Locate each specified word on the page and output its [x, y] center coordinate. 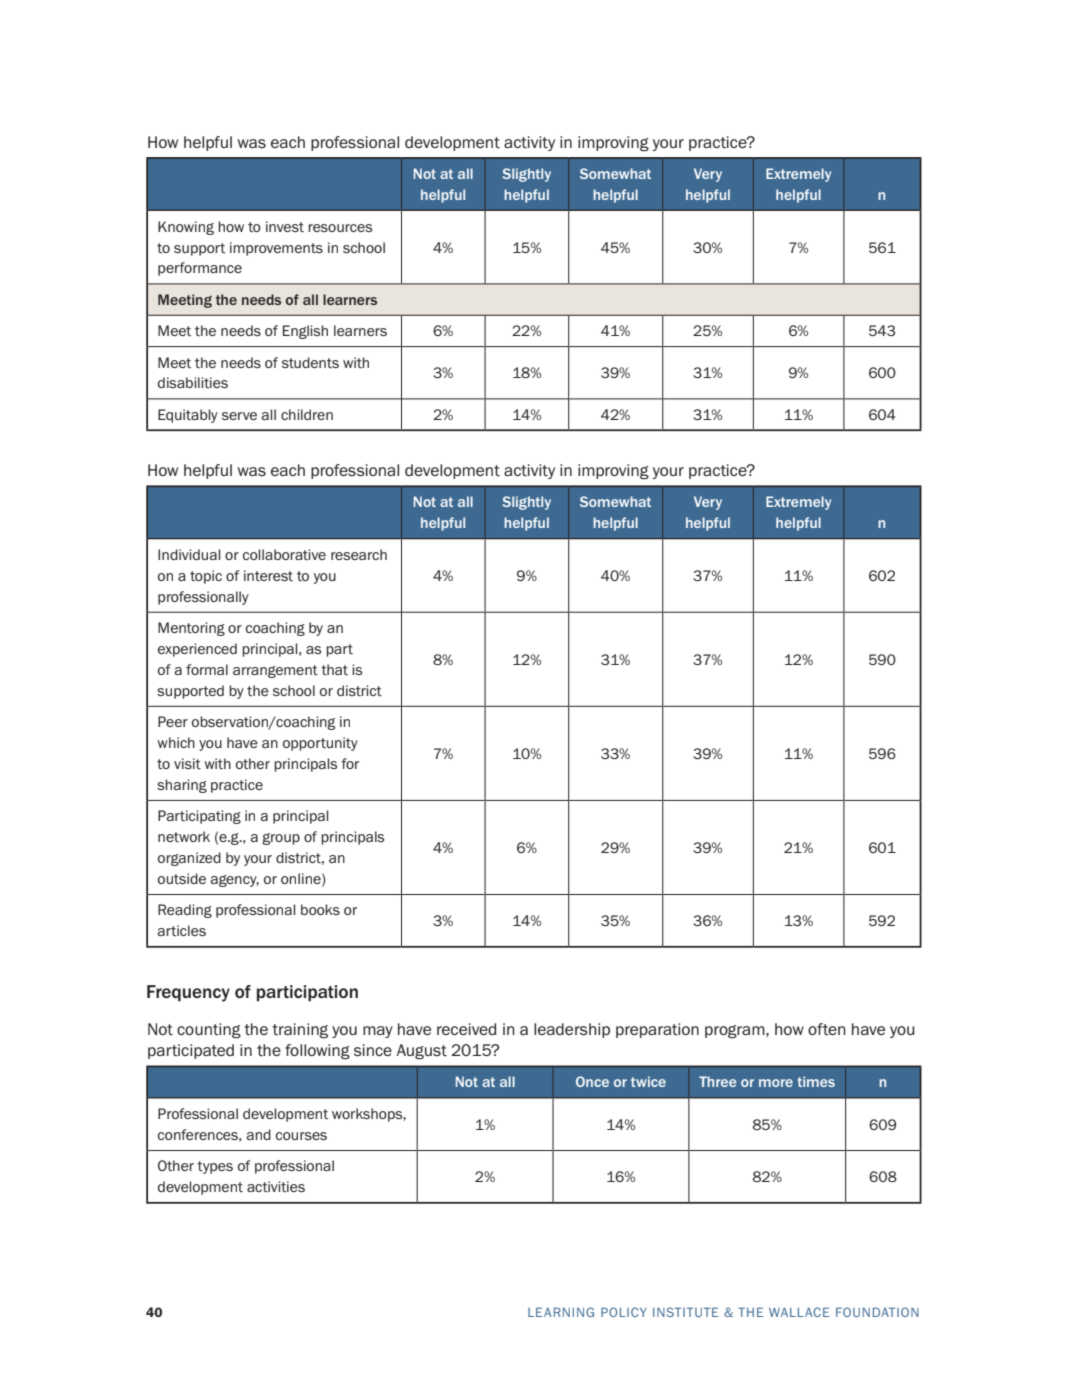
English [305, 332]
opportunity [320, 744]
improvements [276, 249]
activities [276, 1187]
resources [340, 228]
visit [187, 764]
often [827, 1029]
